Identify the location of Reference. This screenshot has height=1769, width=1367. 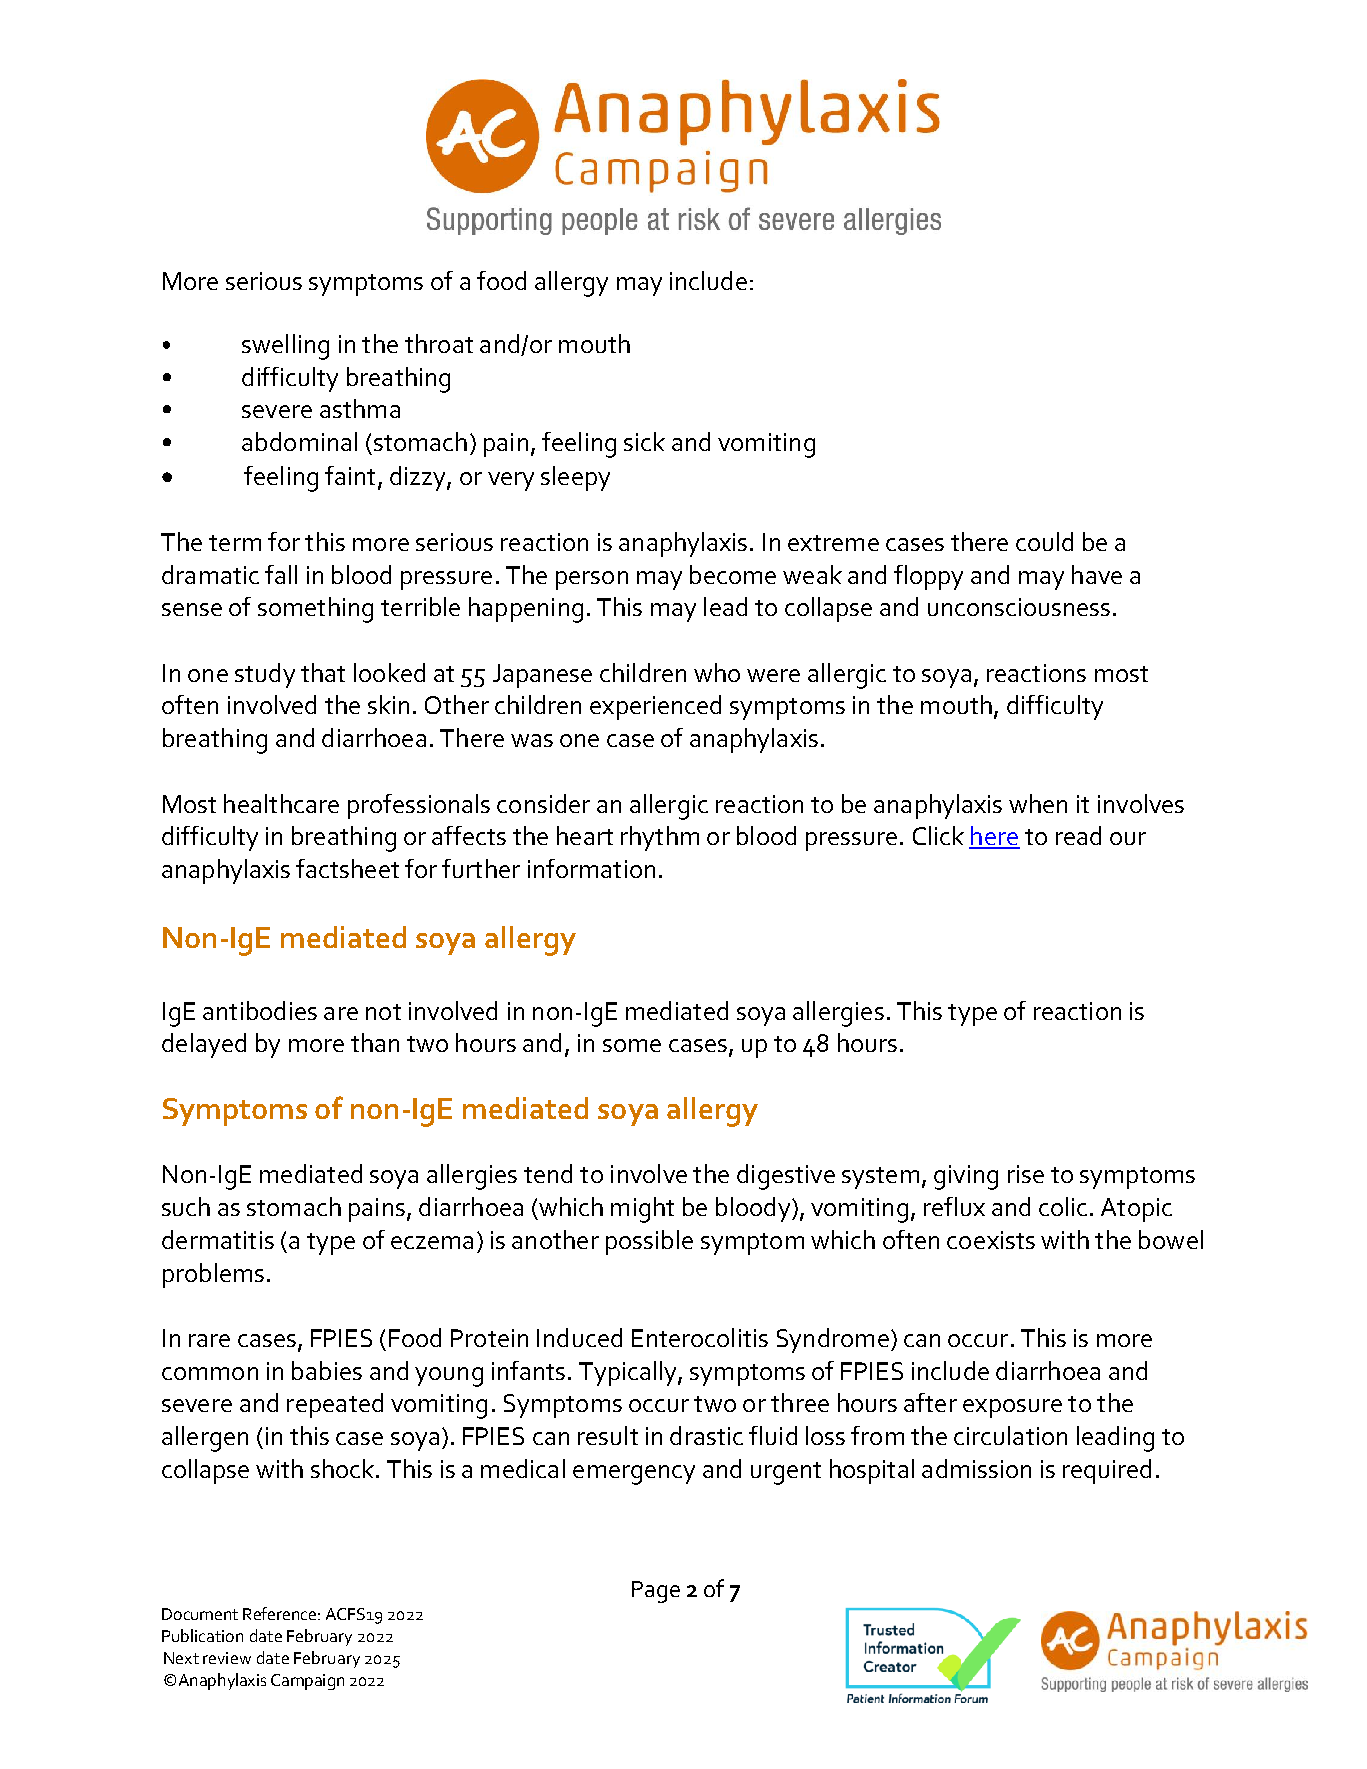
(279, 1613).
